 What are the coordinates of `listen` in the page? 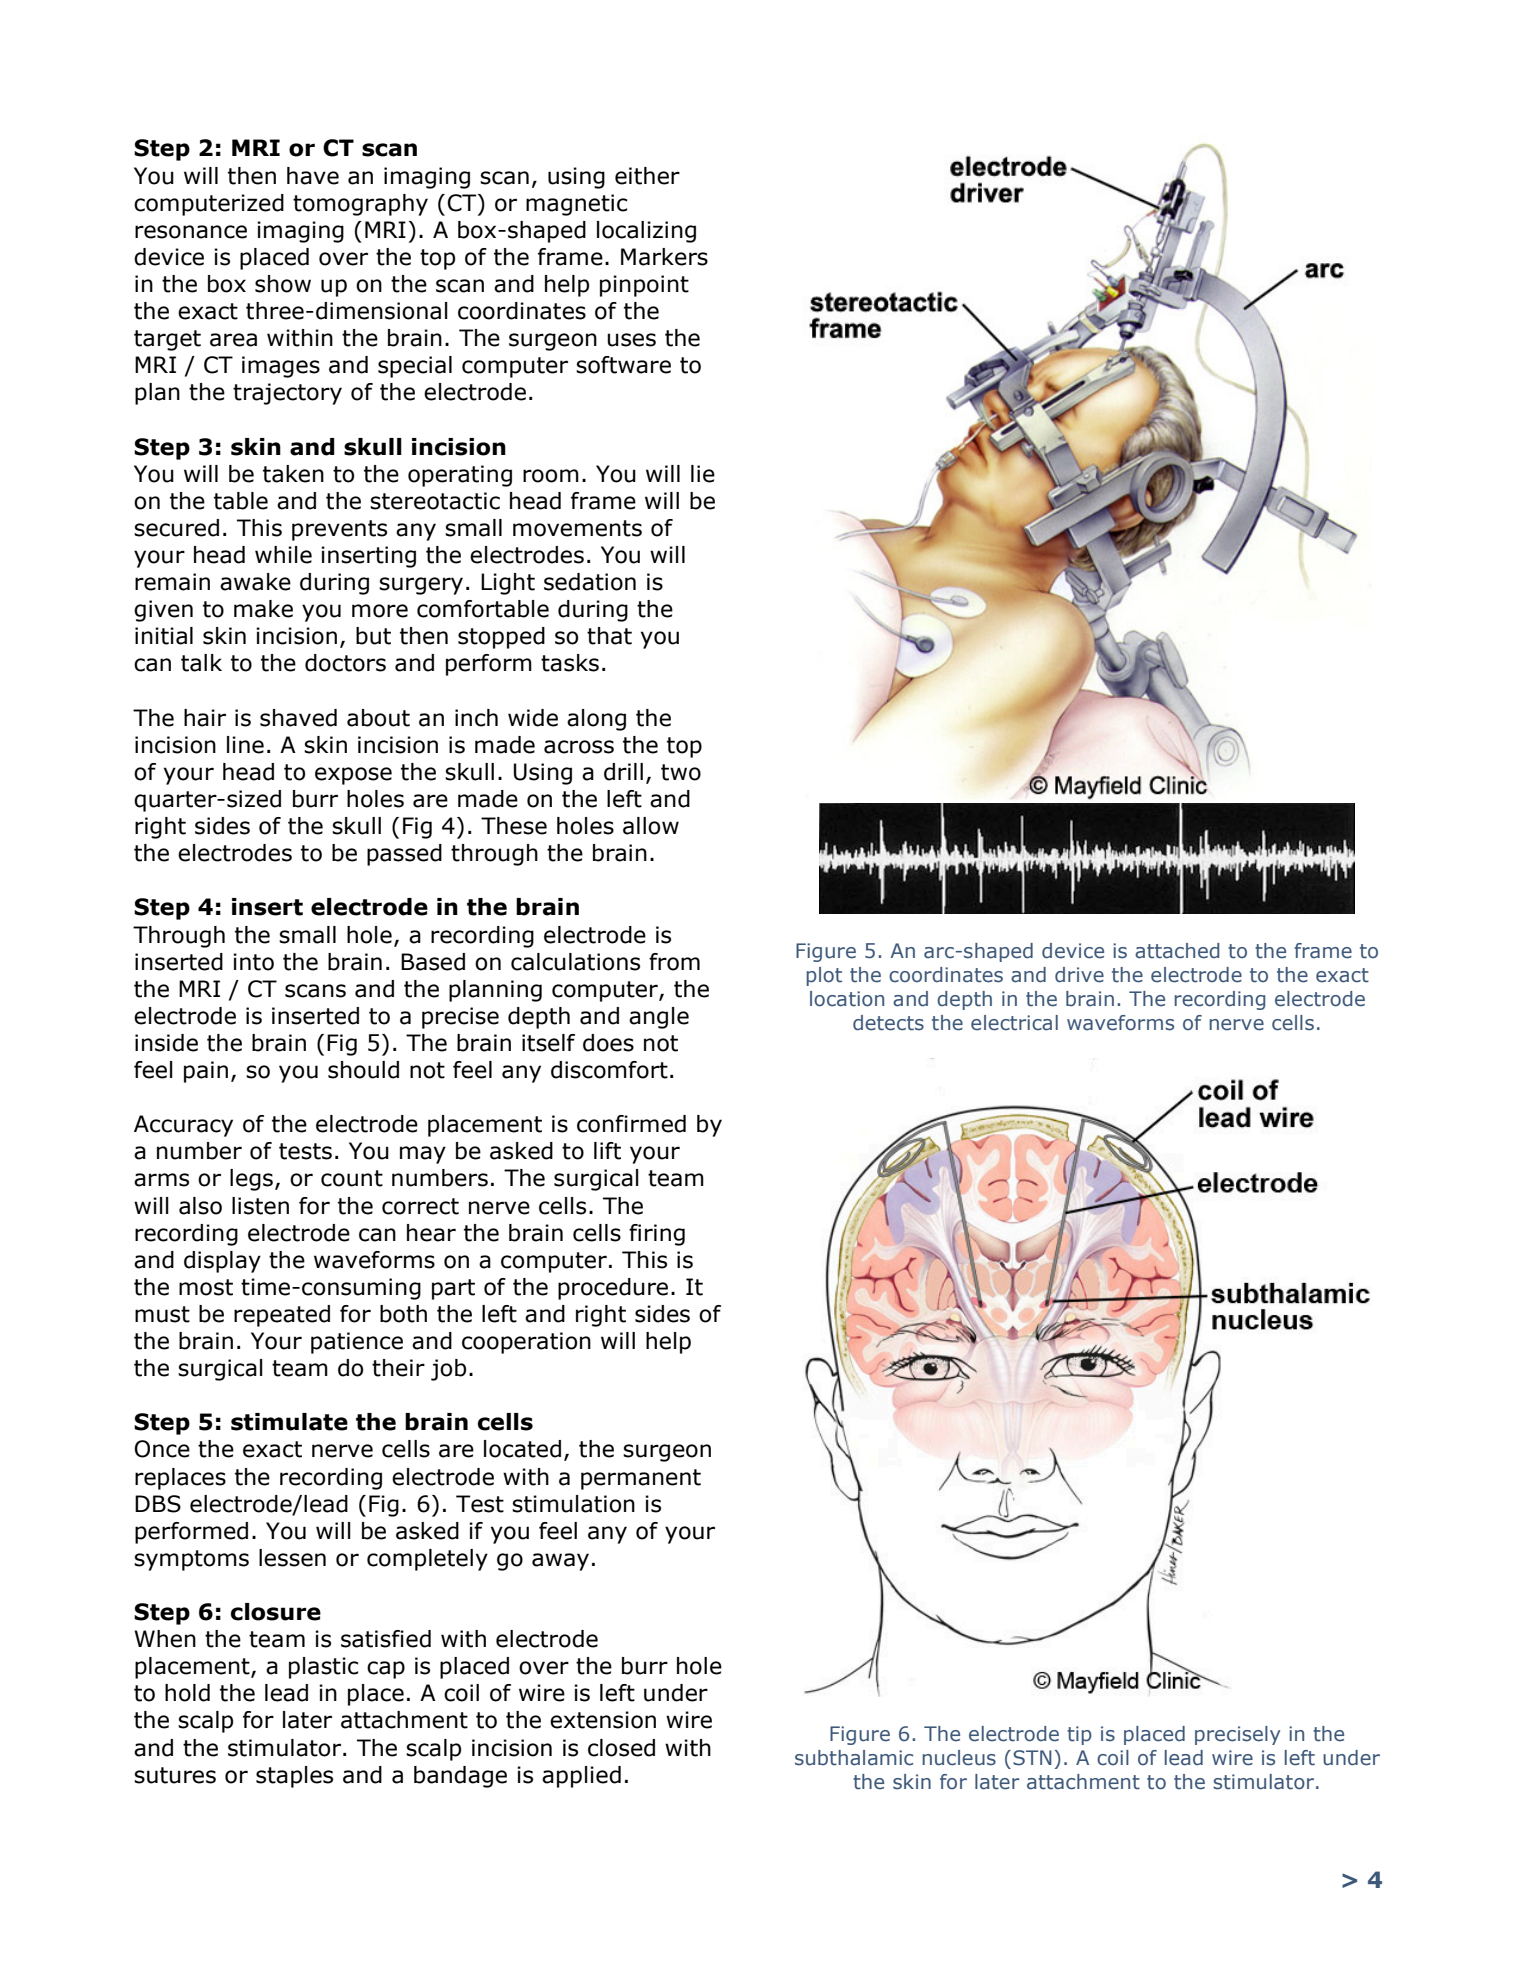 It's located at (260, 1206).
